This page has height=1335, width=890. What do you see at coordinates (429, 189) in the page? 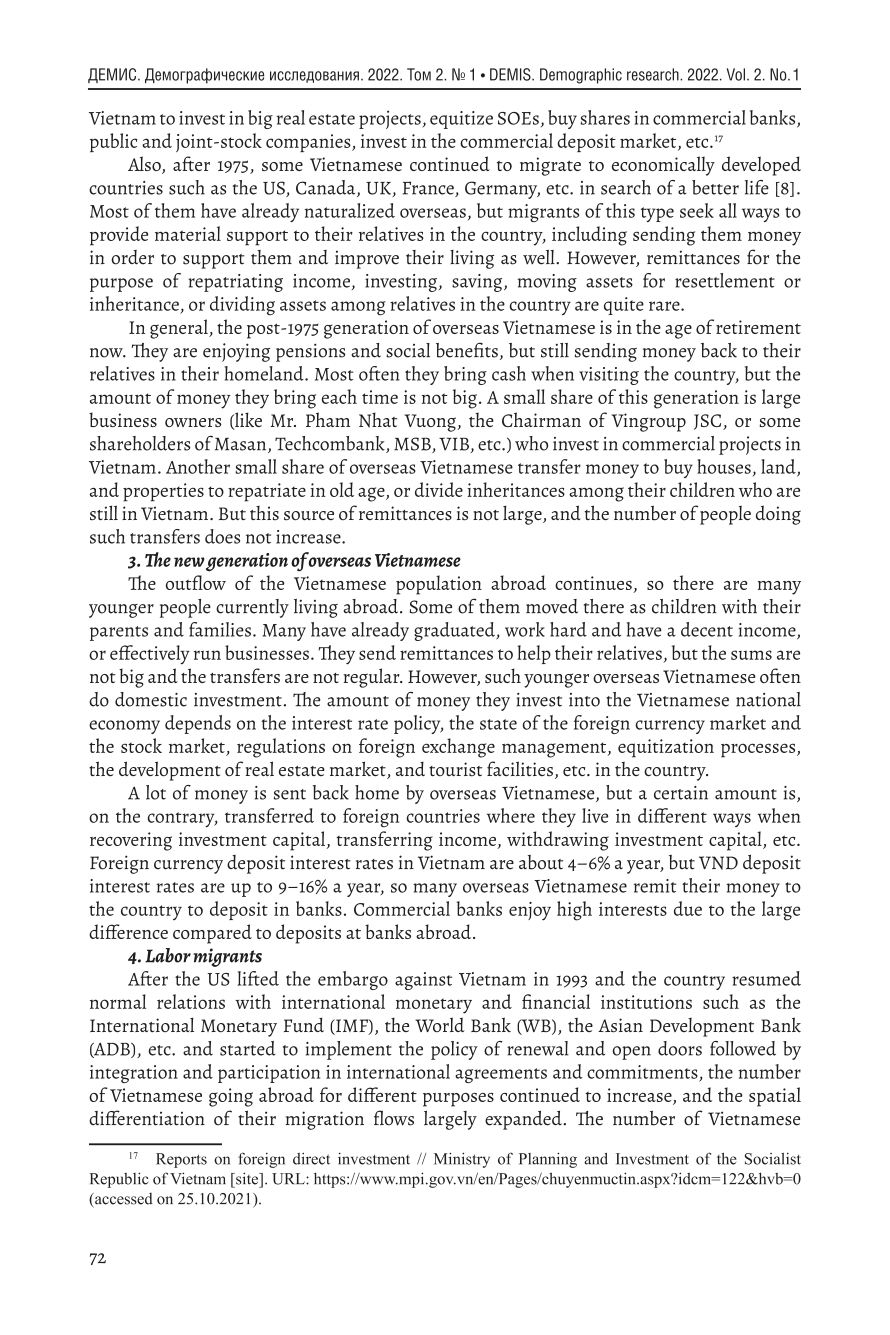
I see `France` at bounding box center [429, 189].
